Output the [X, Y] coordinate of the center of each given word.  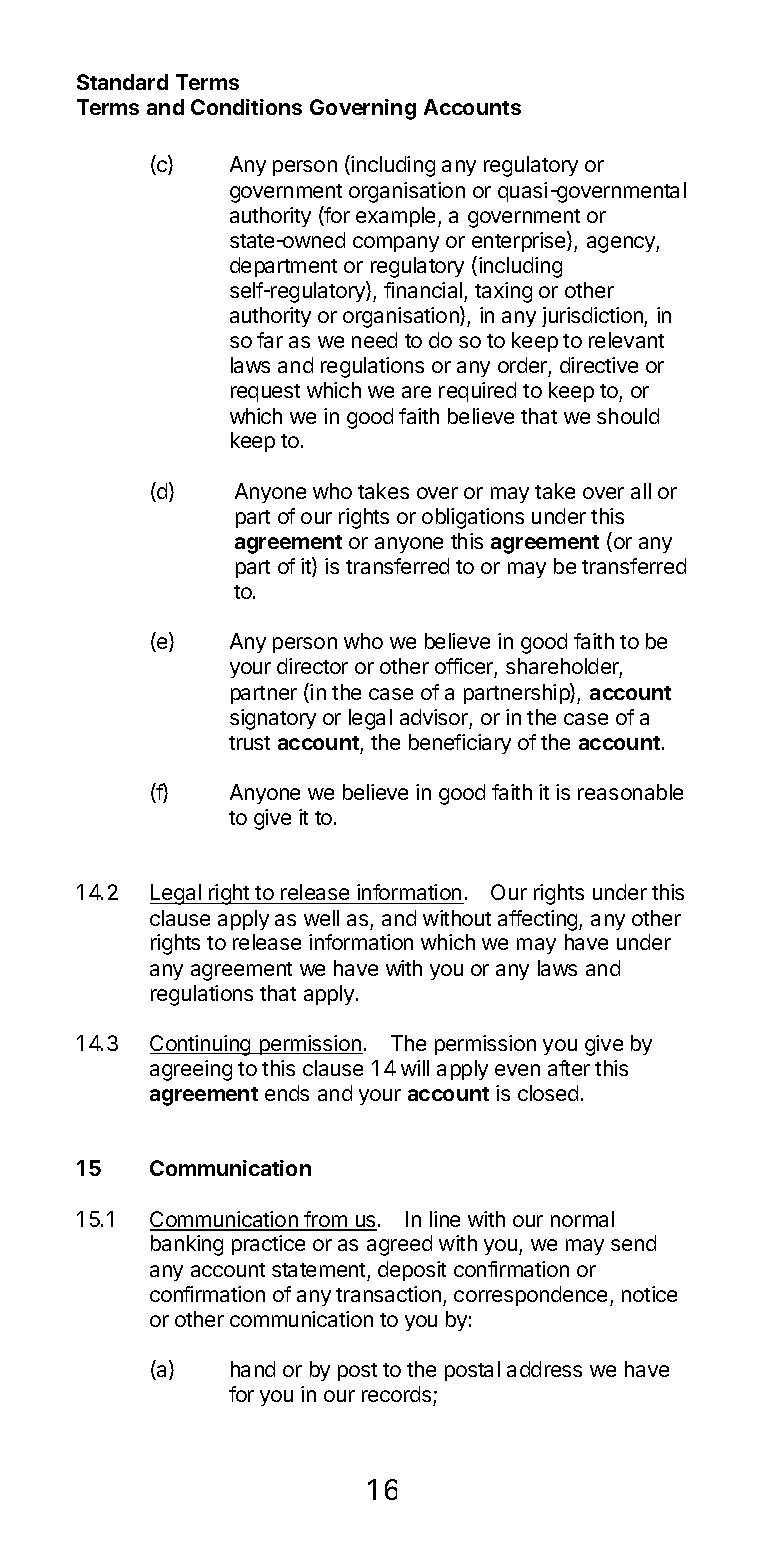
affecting [539, 920]
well [321, 918]
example [395, 217]
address [544, 1369]
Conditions [246, 107]
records [398, 1396]
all [641, 491]
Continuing [201, 1045]
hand [253, 1369]
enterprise [520, 241]
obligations [473, 518]
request [265, 393]
